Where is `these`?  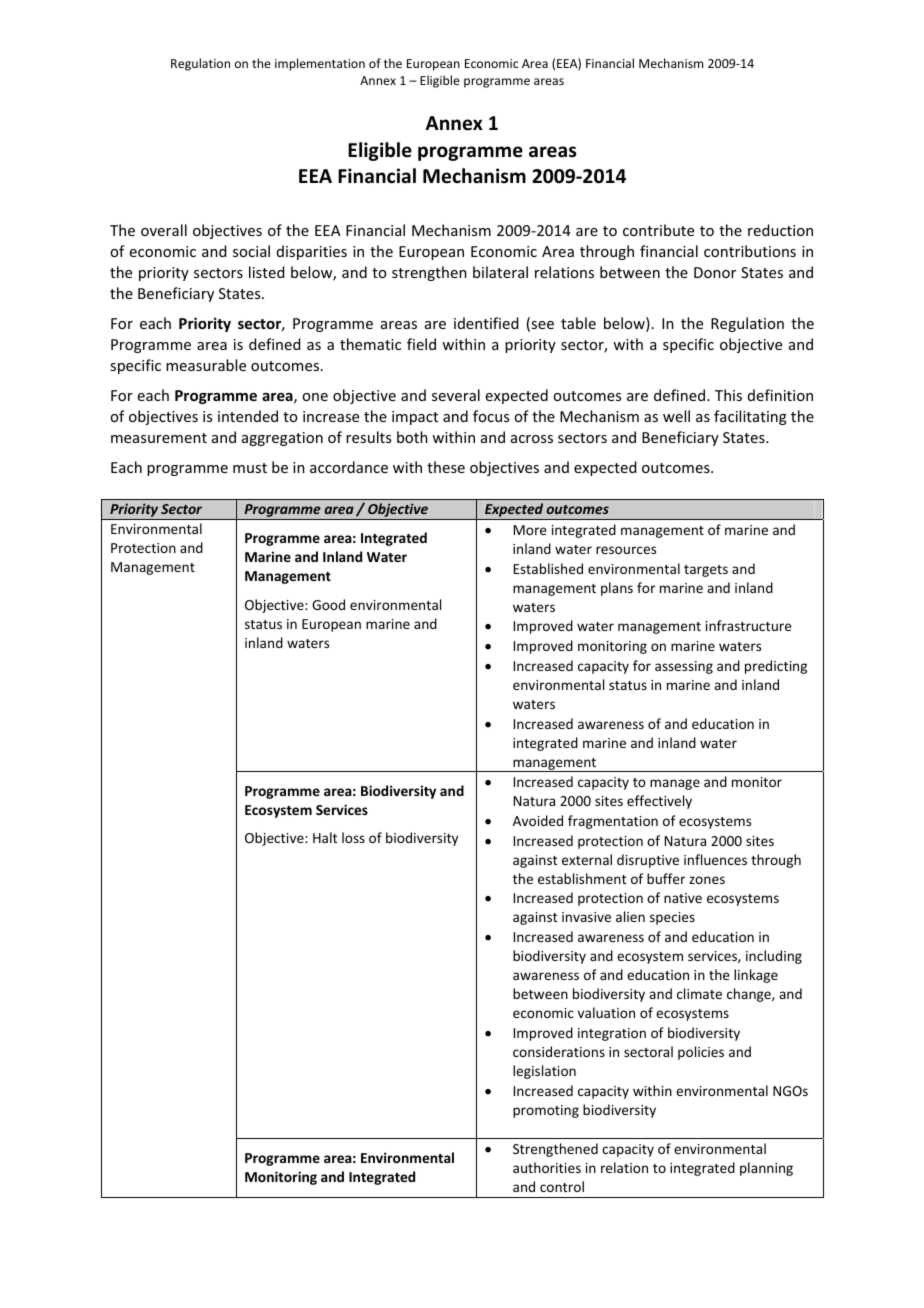 these is located at coordinates (446, 467).
